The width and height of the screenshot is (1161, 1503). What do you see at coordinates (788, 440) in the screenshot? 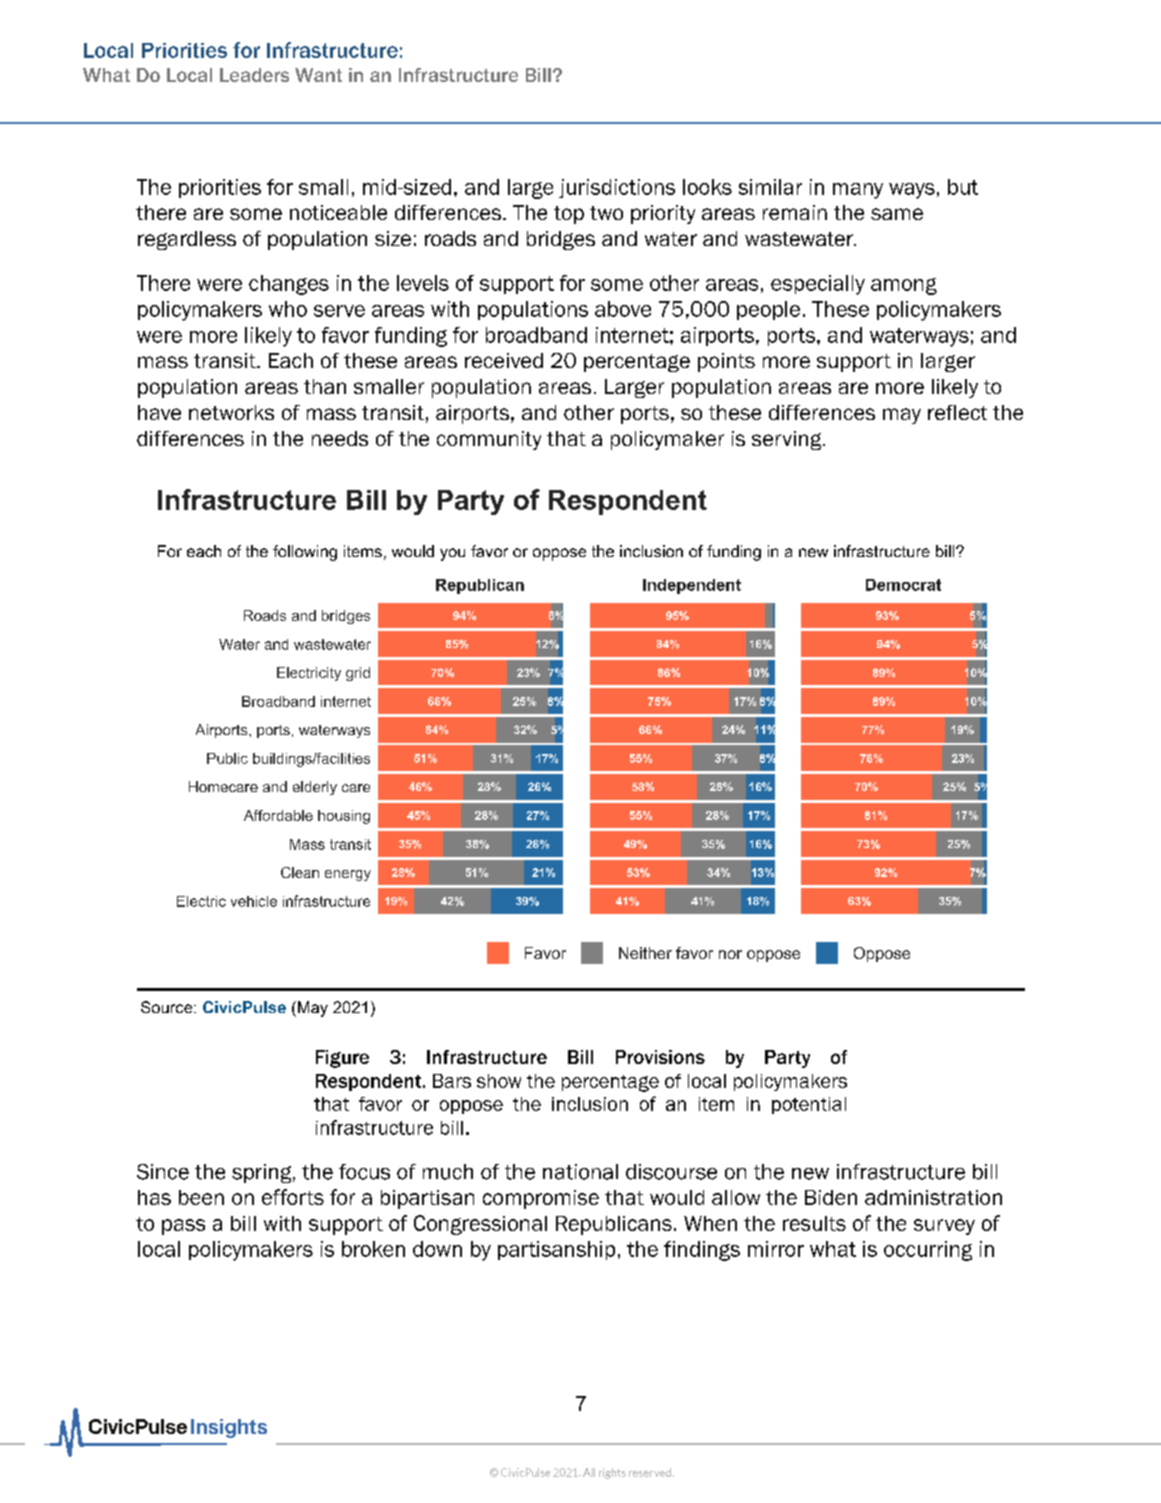
I see `serving` at bounding box center [788, 440].
